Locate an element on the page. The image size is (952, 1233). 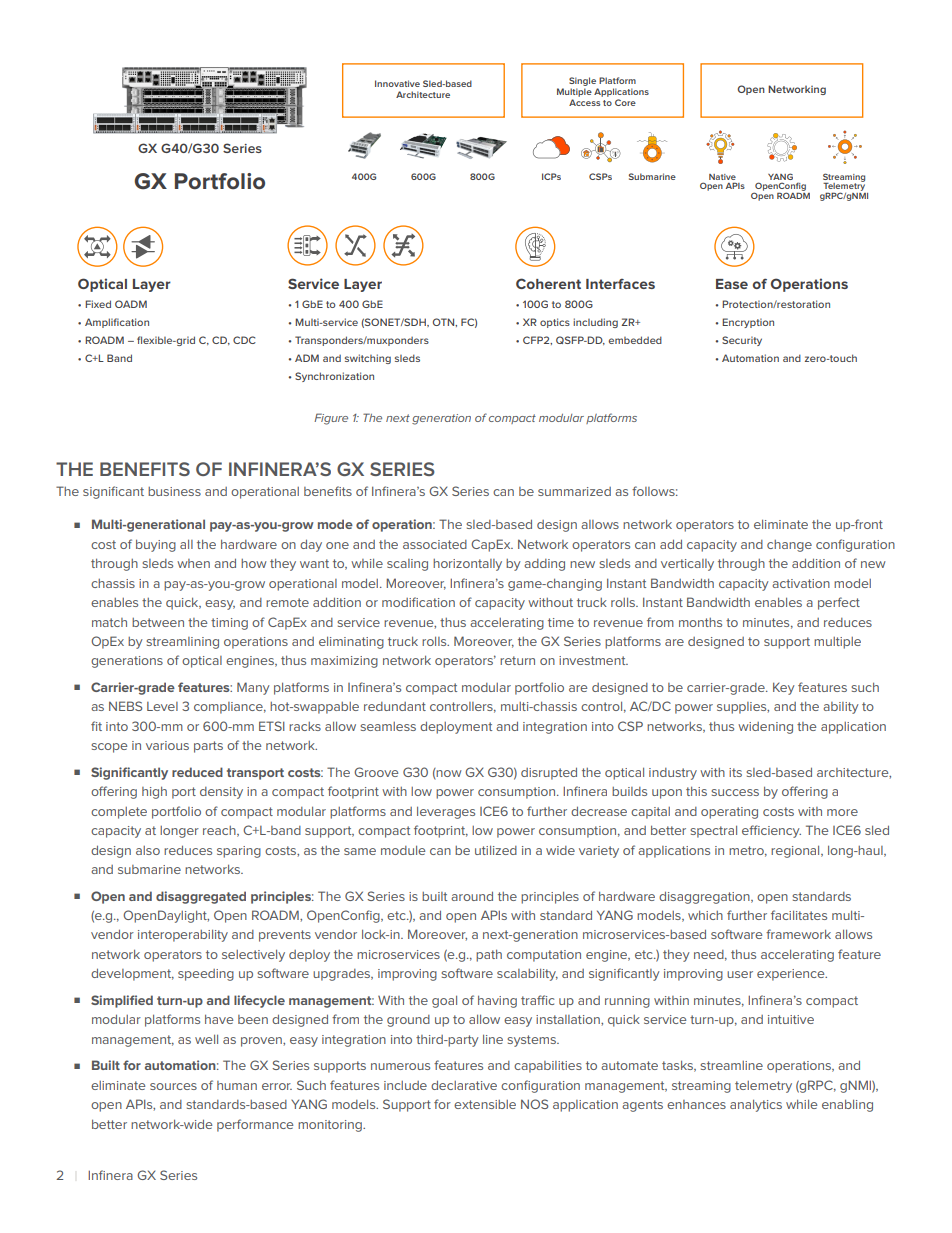
declarative is located at coordinates (464, 1085).
